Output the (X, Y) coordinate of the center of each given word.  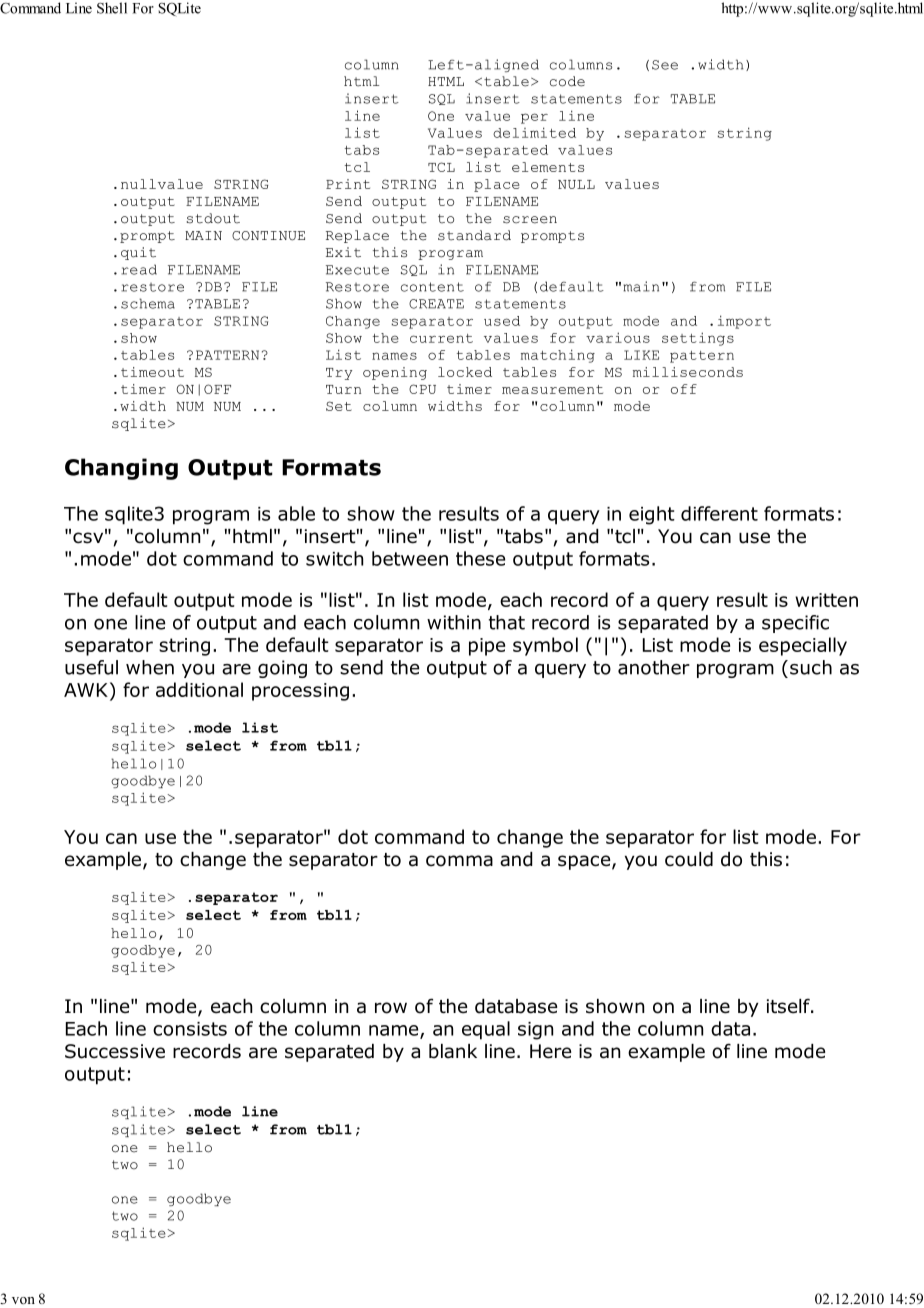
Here (550, 1051)
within (454, 622)
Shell (112, 8)
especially (803, 646)
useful (91, 667)
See (665, 65)
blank (453, 1051)
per (534, 118)
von (23, 1300)
